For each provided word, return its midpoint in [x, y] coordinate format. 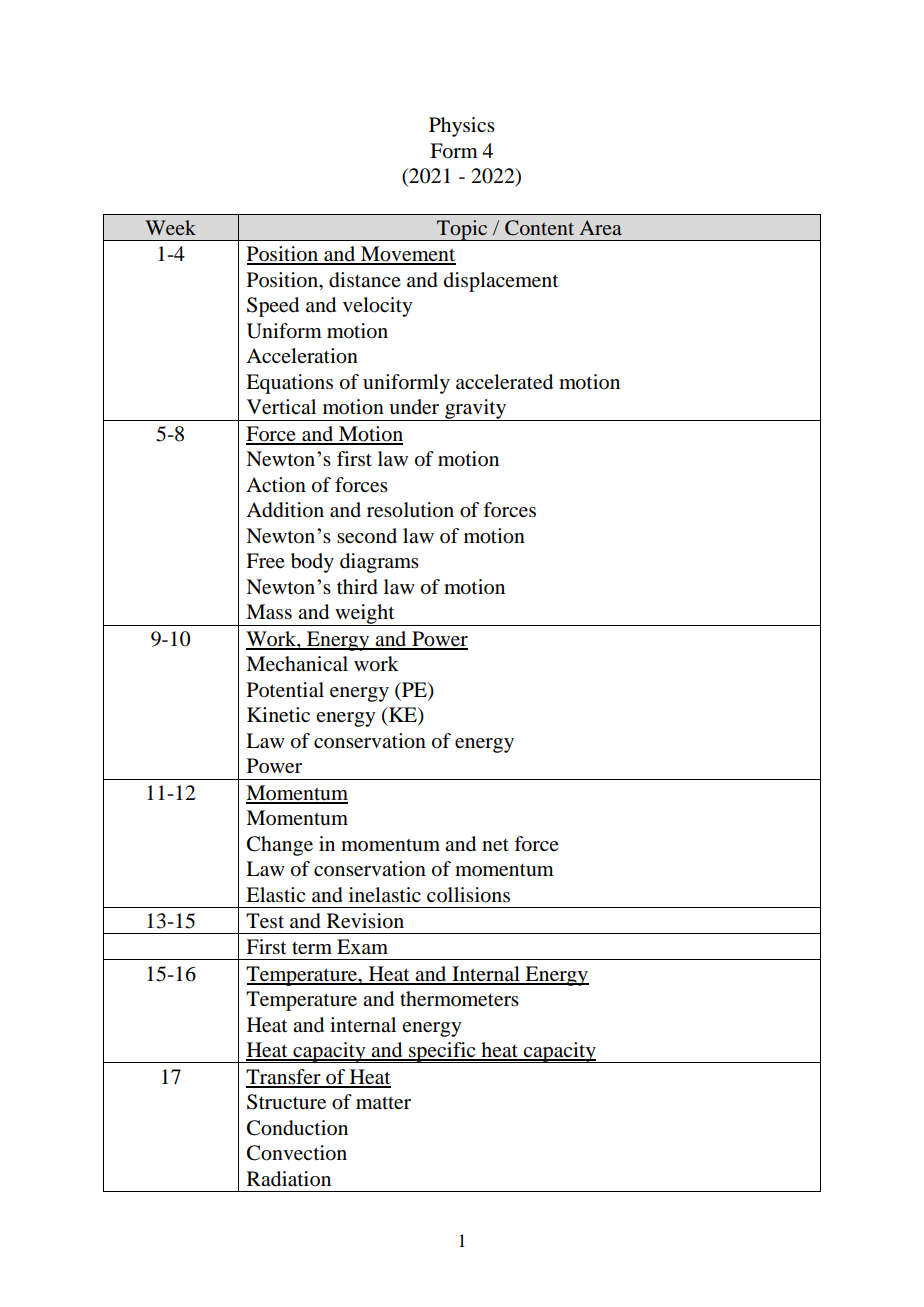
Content [539, 228]
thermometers [459, 999]
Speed [273, 307]
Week [170, 227]
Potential [285, 690]
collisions [468, 895]
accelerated [504, 382]
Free [265, 561]
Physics [462, 127]
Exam [362, 946]
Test [265, 921]
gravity [476, 410]
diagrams [379, 563]
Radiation [289, 1179]
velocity [378, 307]
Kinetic [278, 714]
